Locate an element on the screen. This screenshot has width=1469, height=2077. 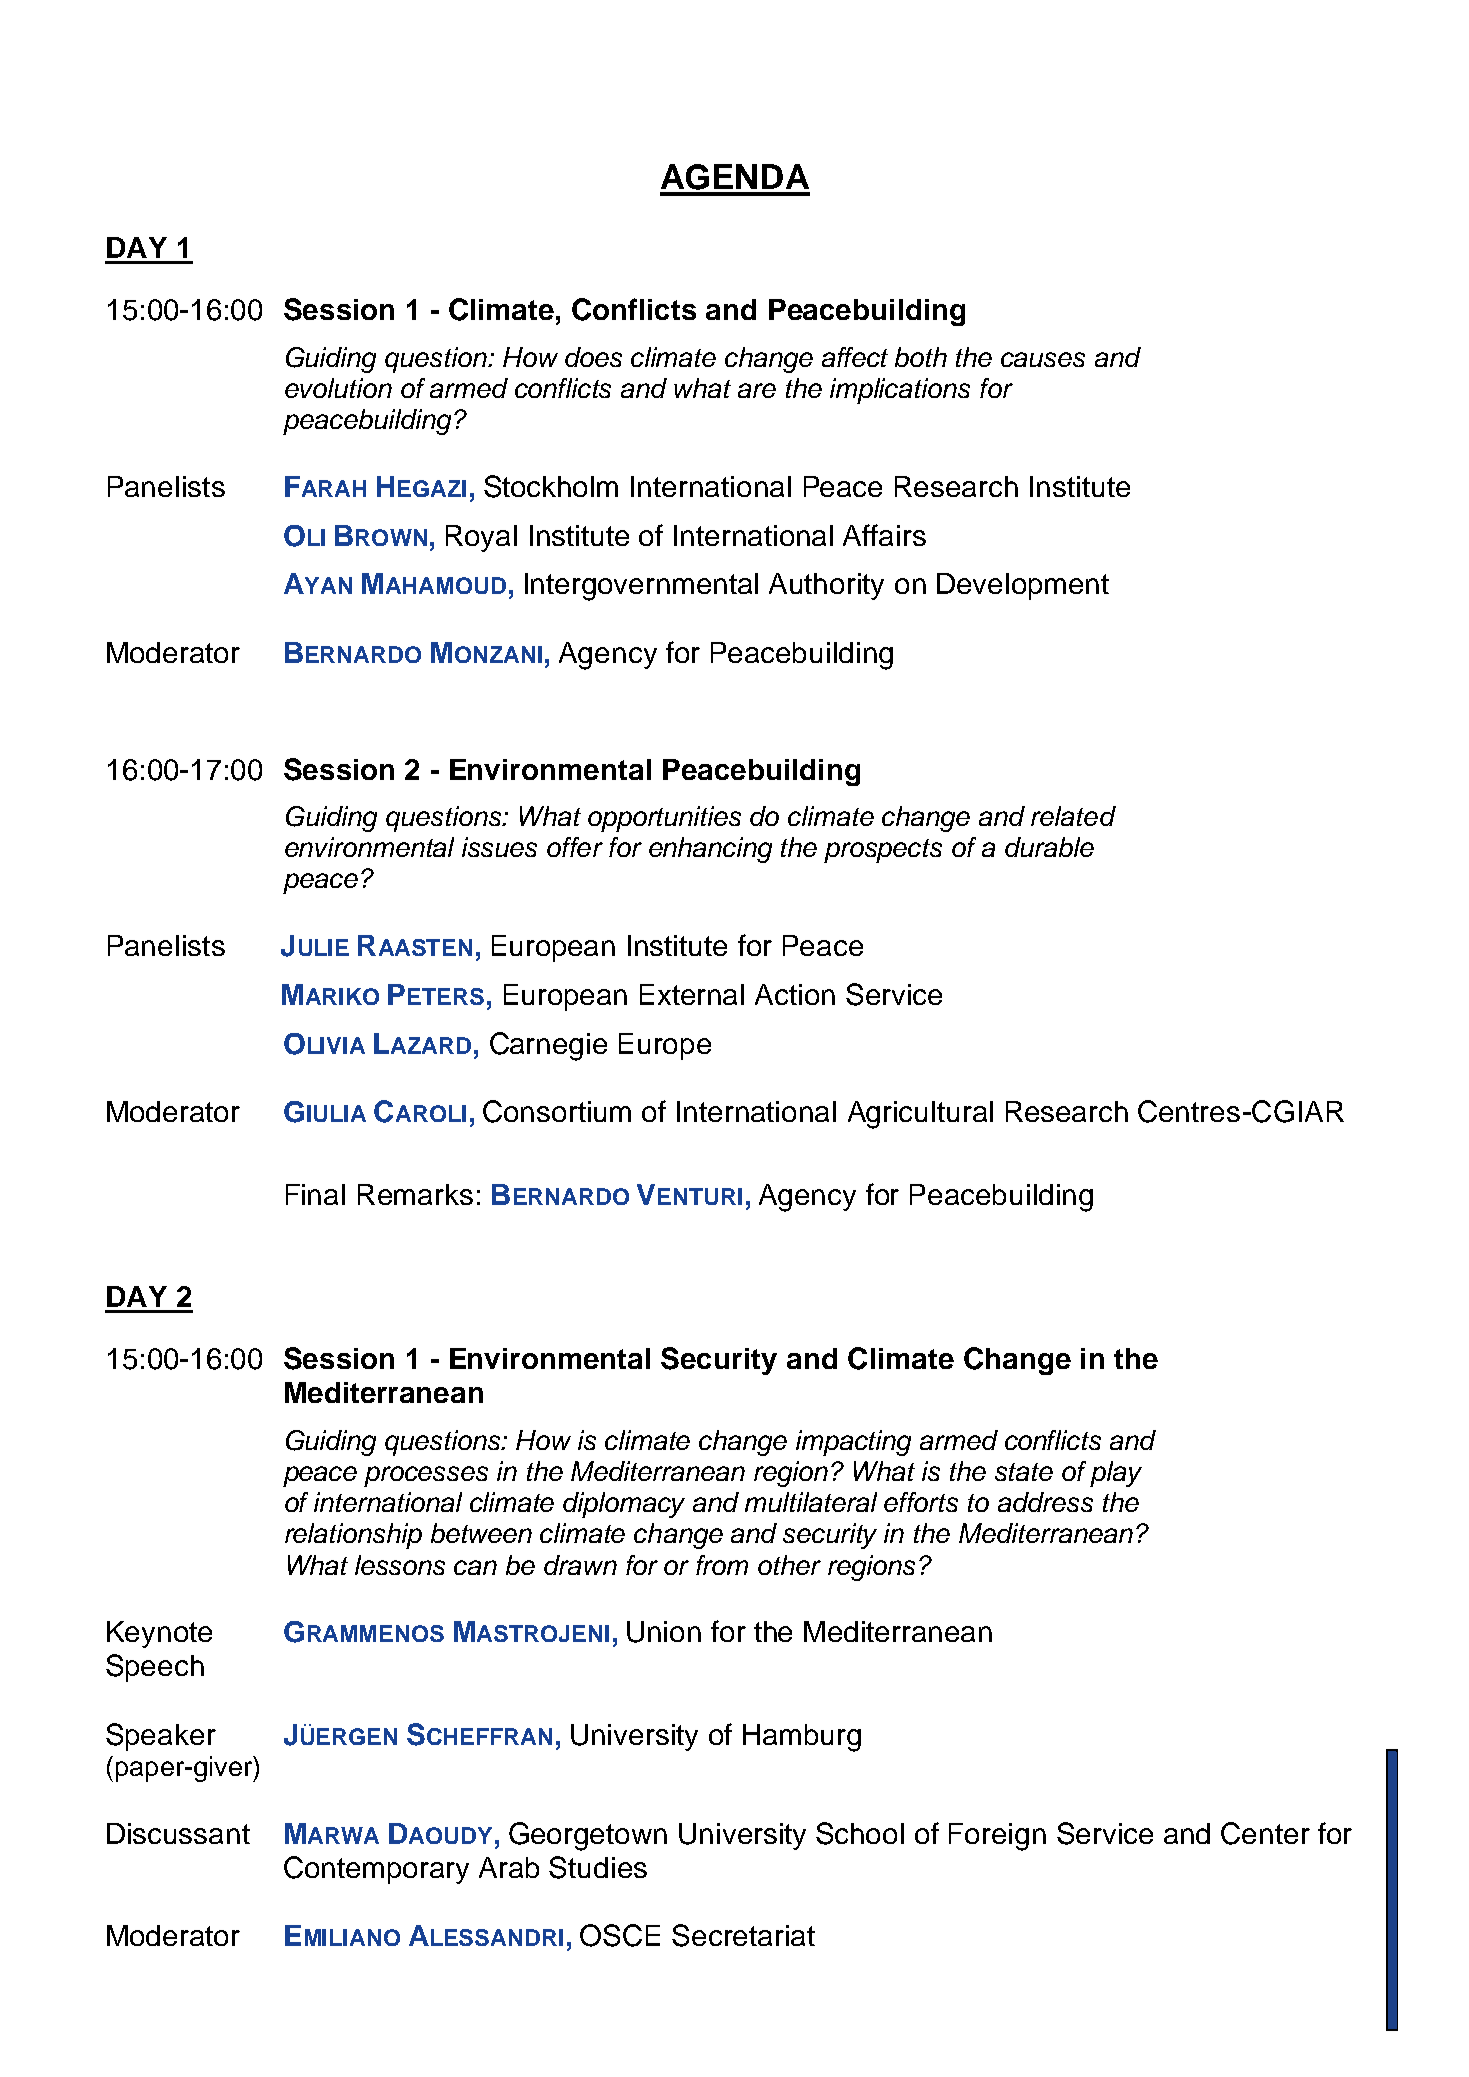
are is located at coordinates (757, 390).
